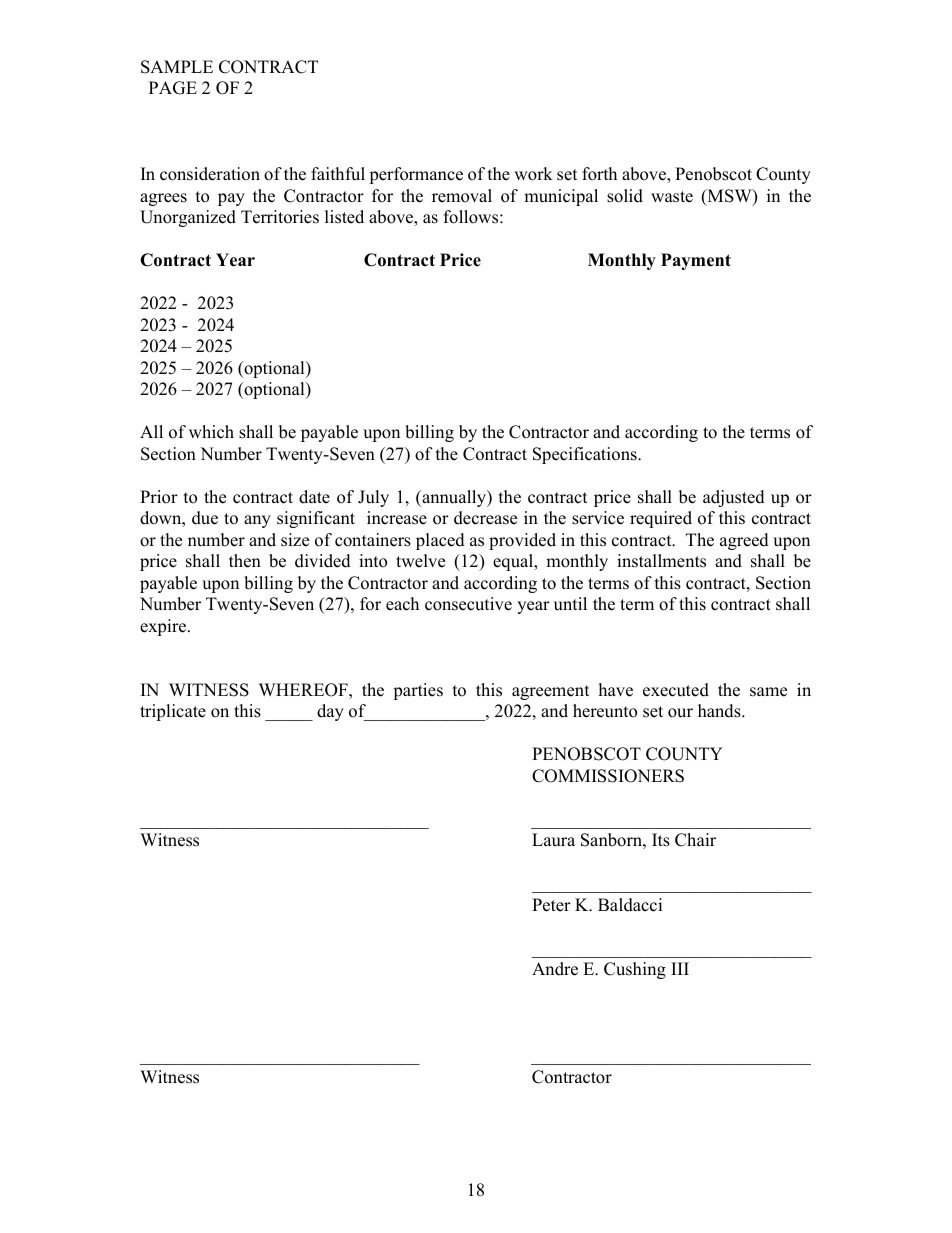 This document has height=1233, width=952. Describe the element at coordinates (661, 519) in the document. I see `required` at that location.
